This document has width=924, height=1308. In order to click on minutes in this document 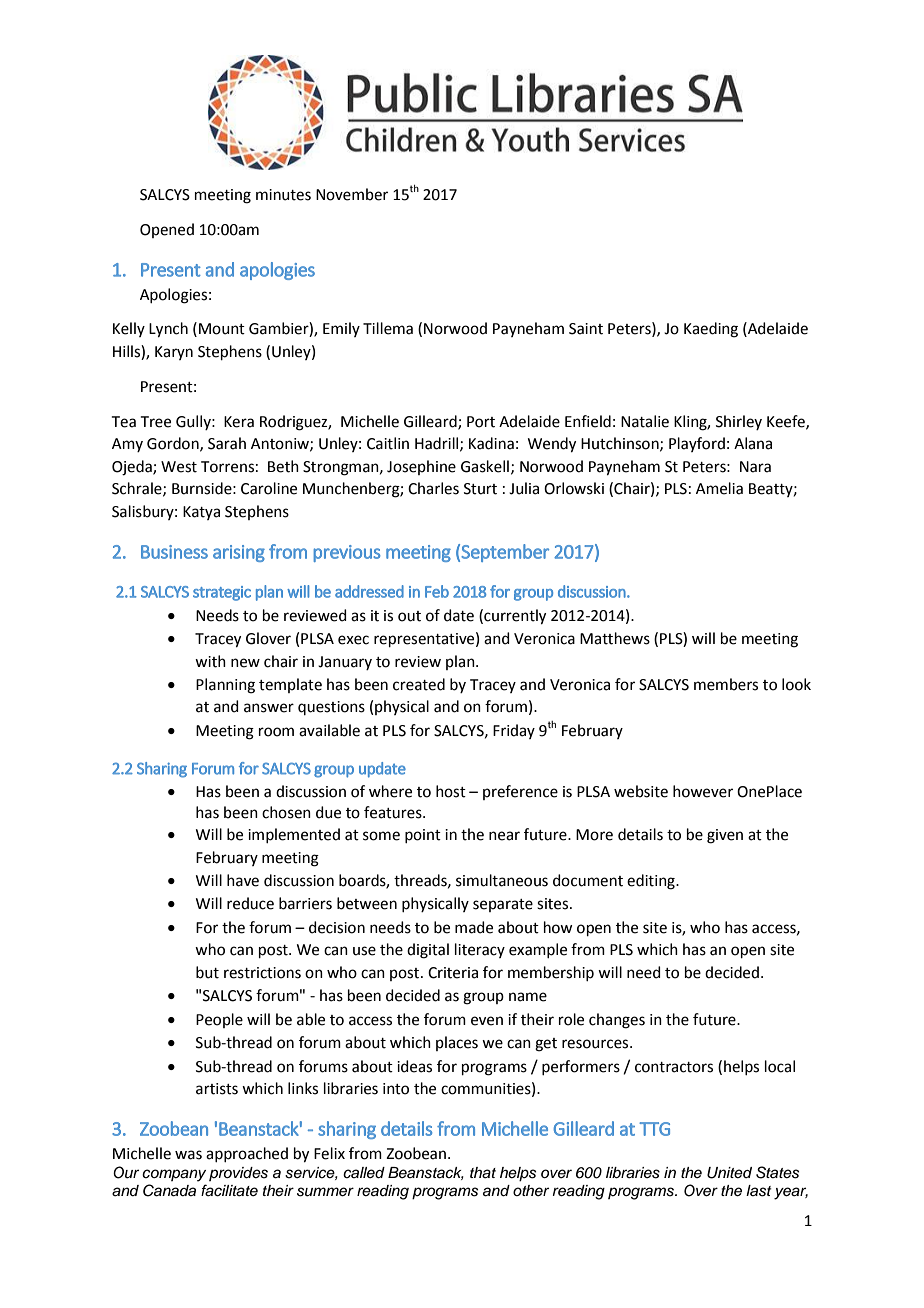, I will do `click(283, 195)`.
